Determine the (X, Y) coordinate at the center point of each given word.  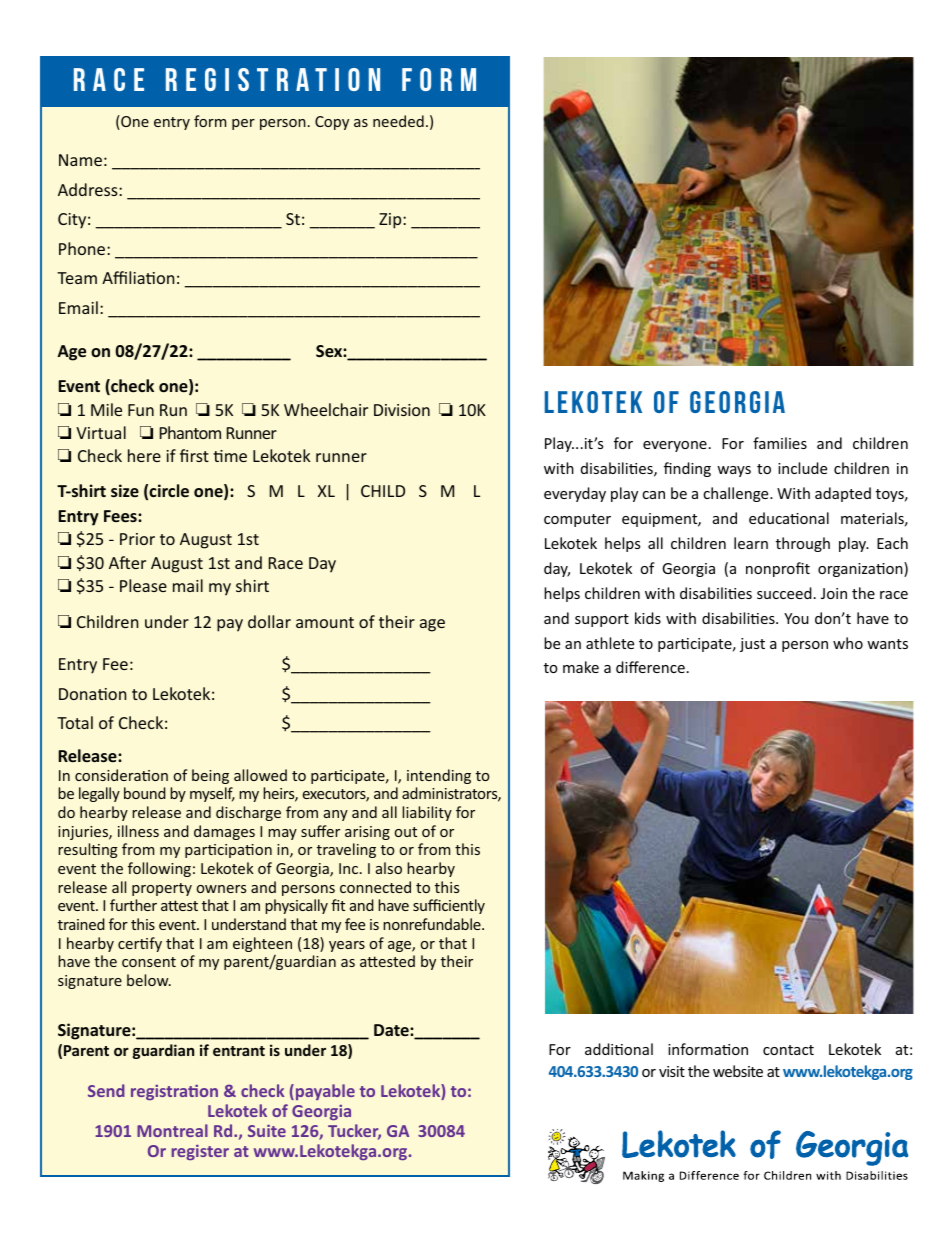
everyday (575, 494)
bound (145, 793)
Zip (391, 221)
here (144, 455)
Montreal (172, 1130)
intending (439, 776)
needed (398, 121)
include (802, 468)
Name (80, 160)
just (752, 645)
